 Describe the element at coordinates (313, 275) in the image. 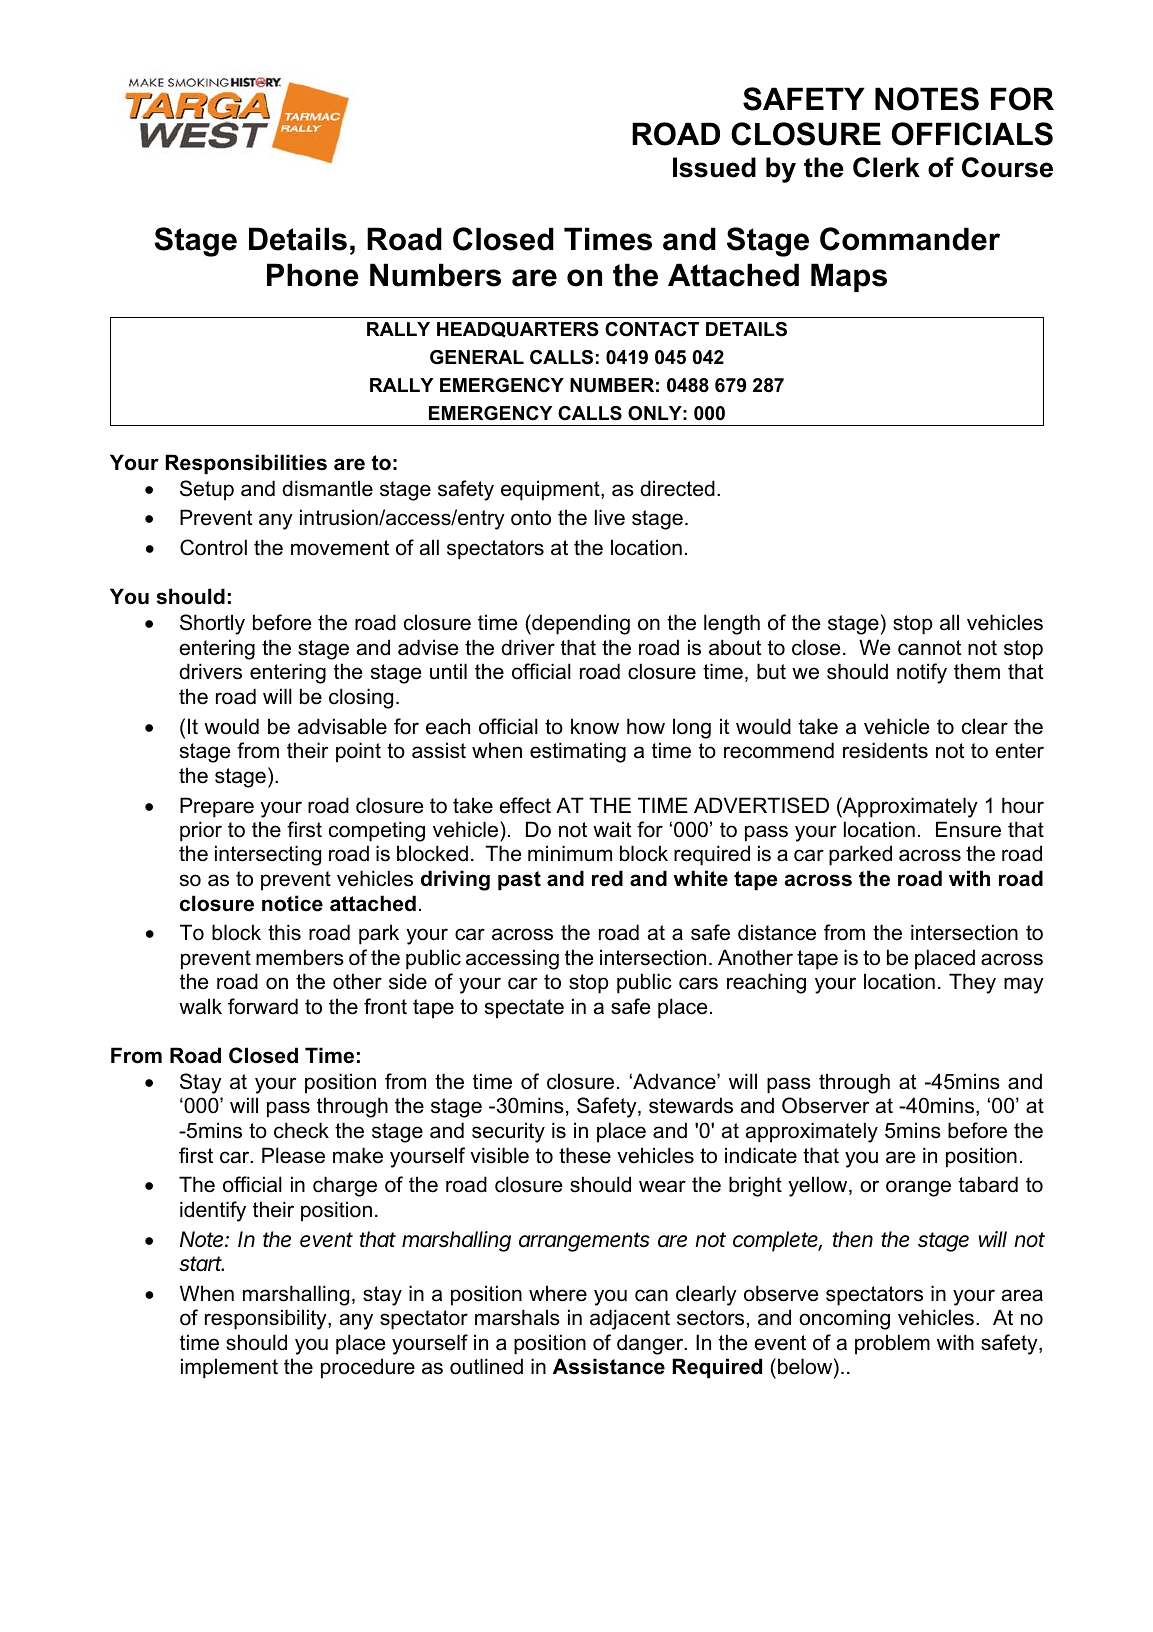

I see `Phone` at that location.
